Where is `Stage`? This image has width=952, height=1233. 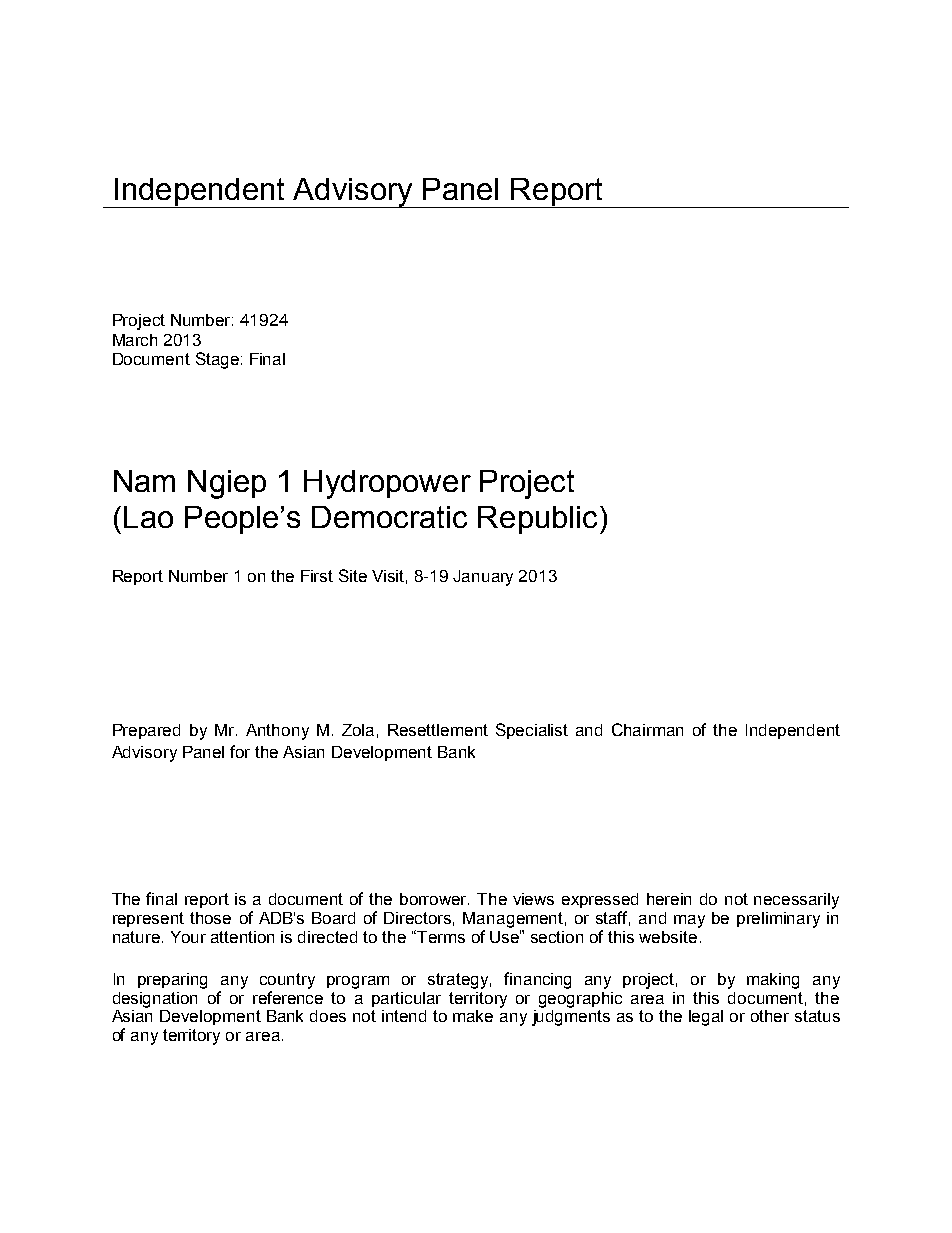
Stage is located at coordinates (217, 360).
